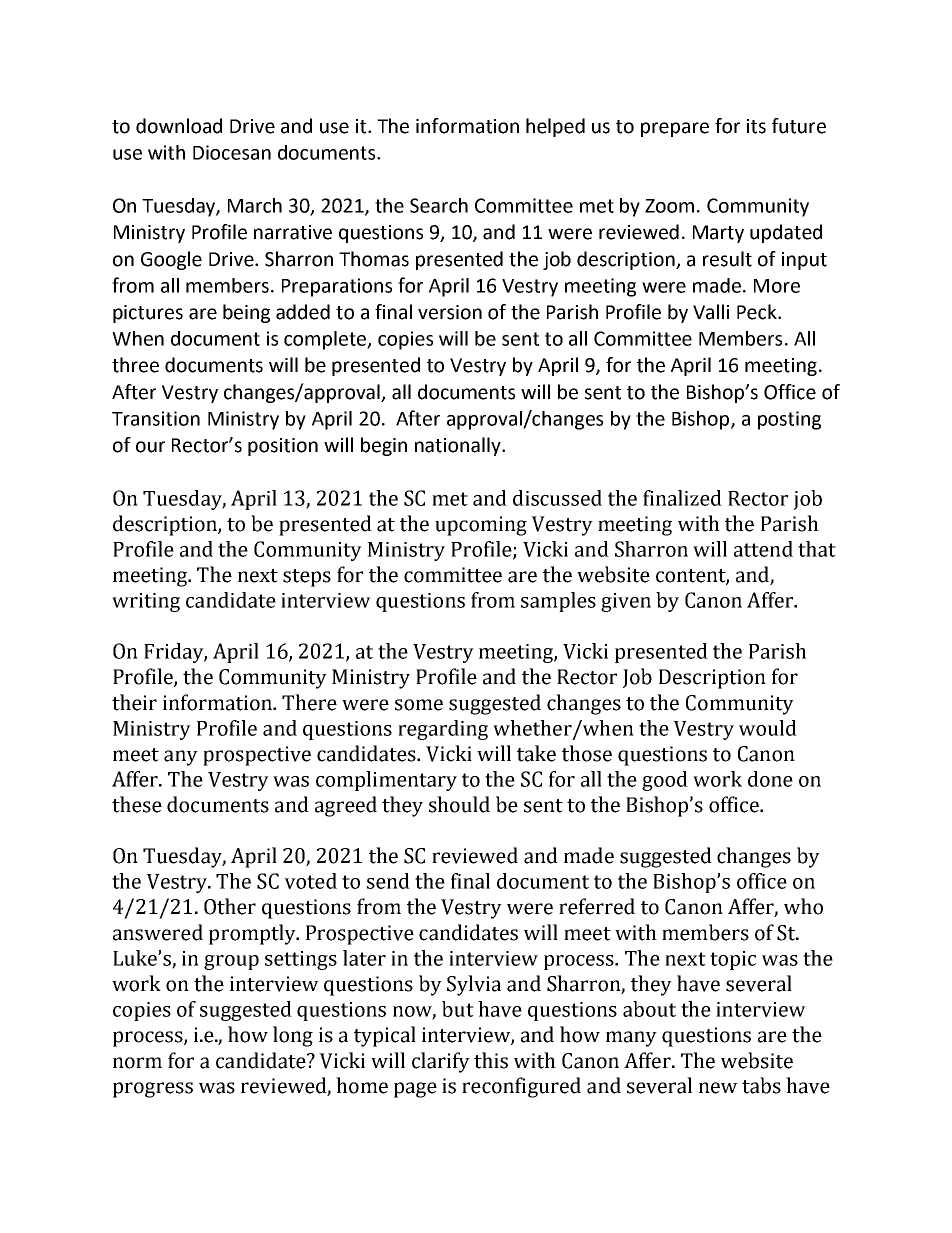 The image size is (952, 1233). What do you see at coordinates (763, 549) in the screenshot?
I see `attend` at bounding box center [763, 549].
